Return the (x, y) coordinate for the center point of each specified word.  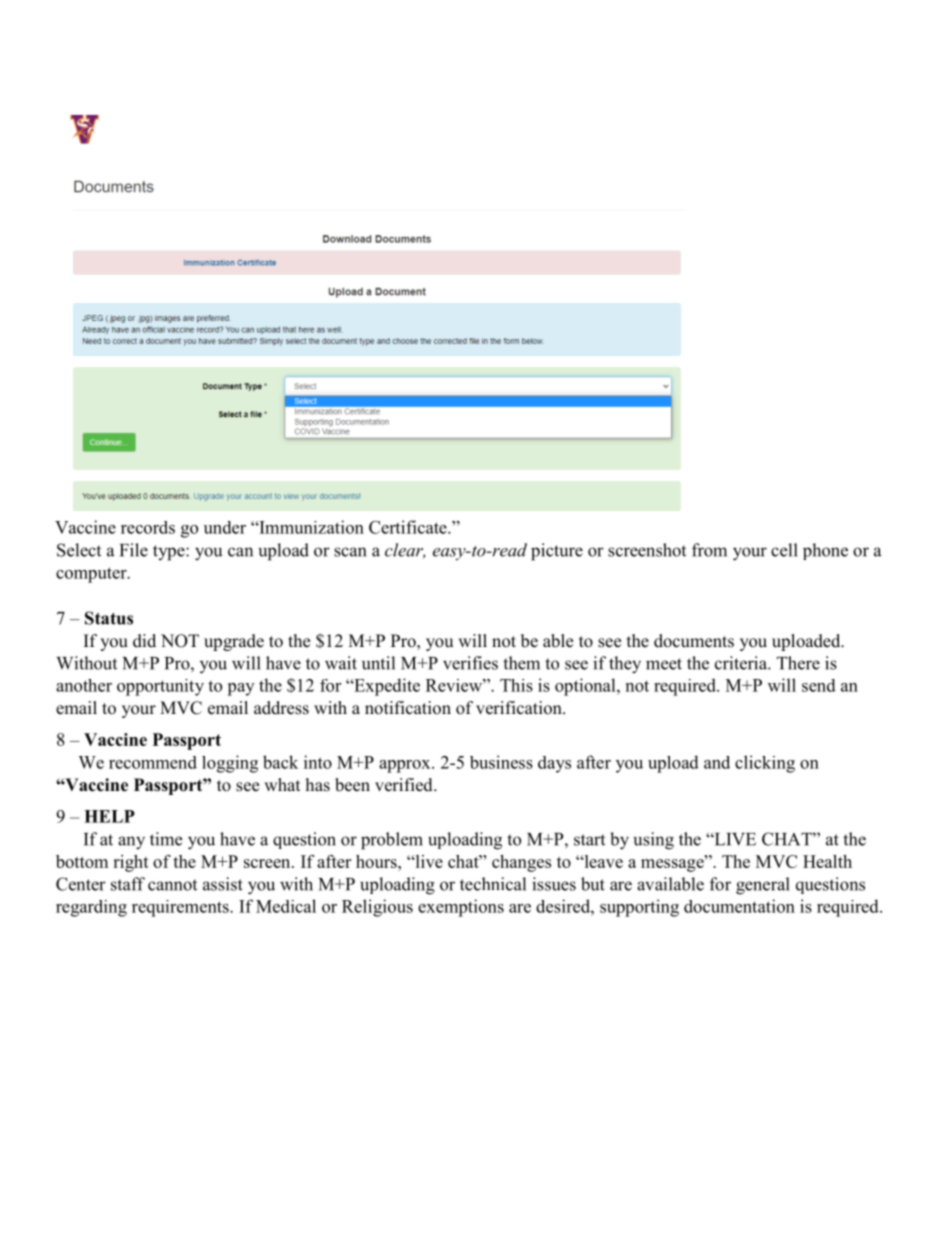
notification (408, 708)
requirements (181, 908)
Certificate (409, 527)
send (819, 685)
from (709, 550)
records (148, 527)
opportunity (160, 687)
